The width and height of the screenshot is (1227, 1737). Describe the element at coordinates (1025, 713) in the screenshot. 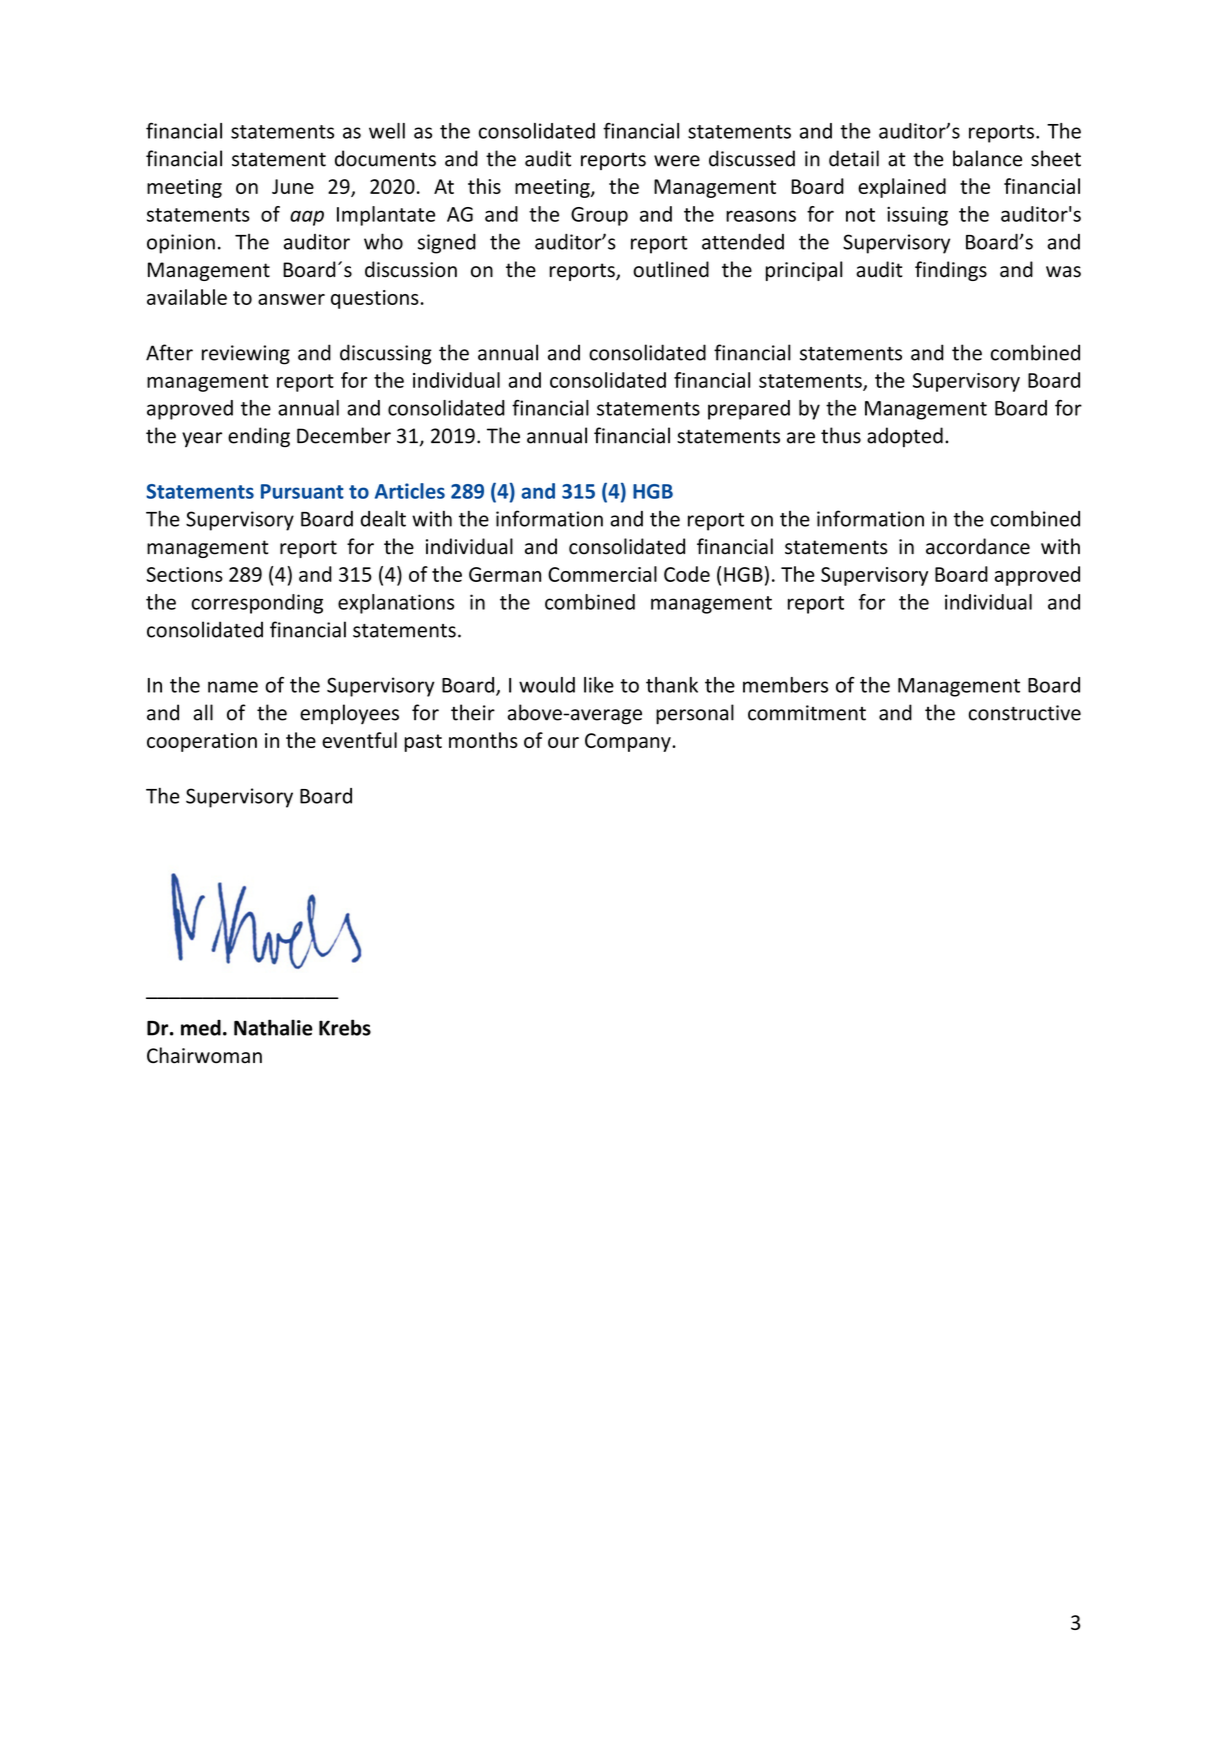

I see `constructive` at that location.
